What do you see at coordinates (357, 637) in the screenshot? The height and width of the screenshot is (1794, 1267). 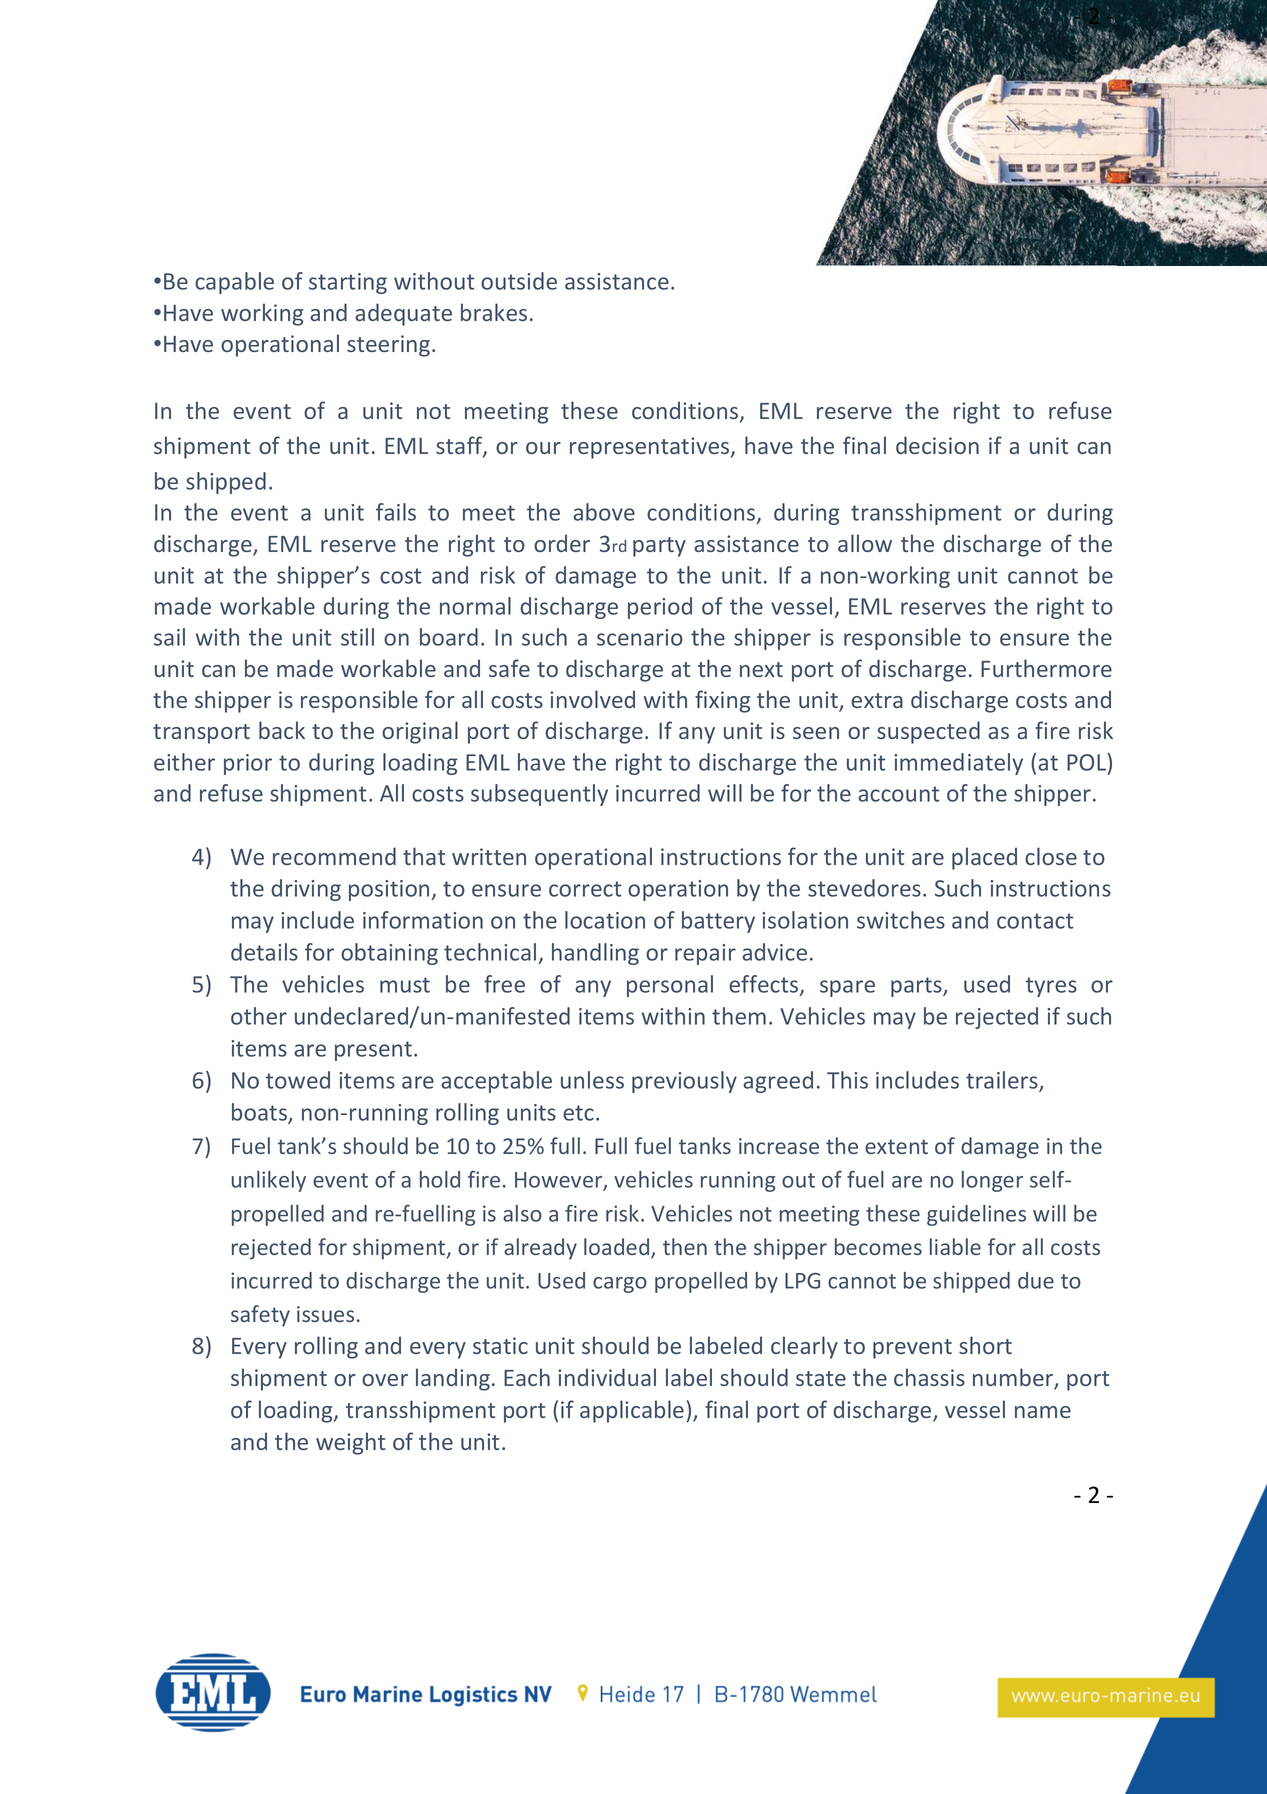 I see `still` at bounding box center [357, 637].
